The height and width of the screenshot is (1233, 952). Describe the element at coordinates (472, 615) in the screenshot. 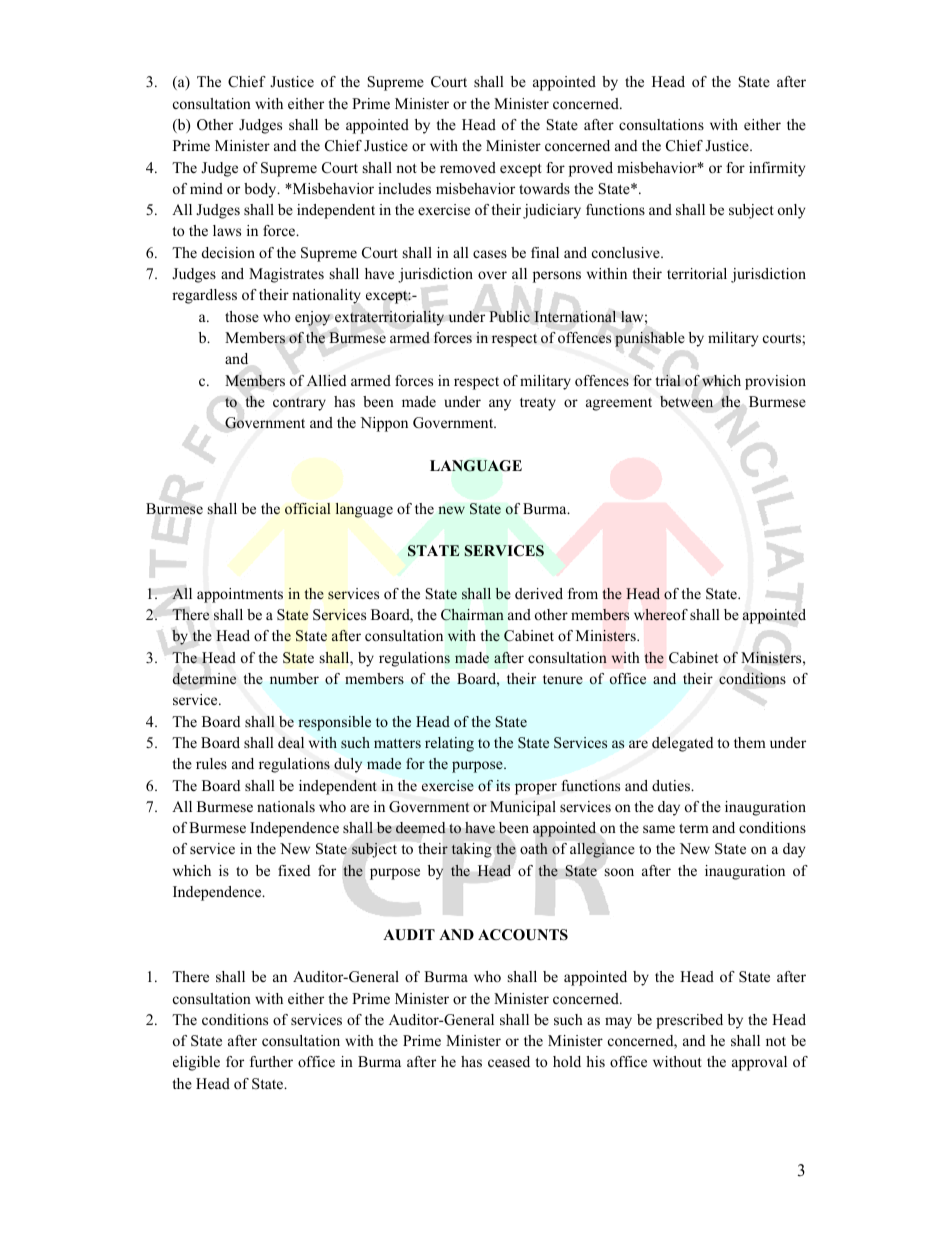

I see `Chairman` at that location.
